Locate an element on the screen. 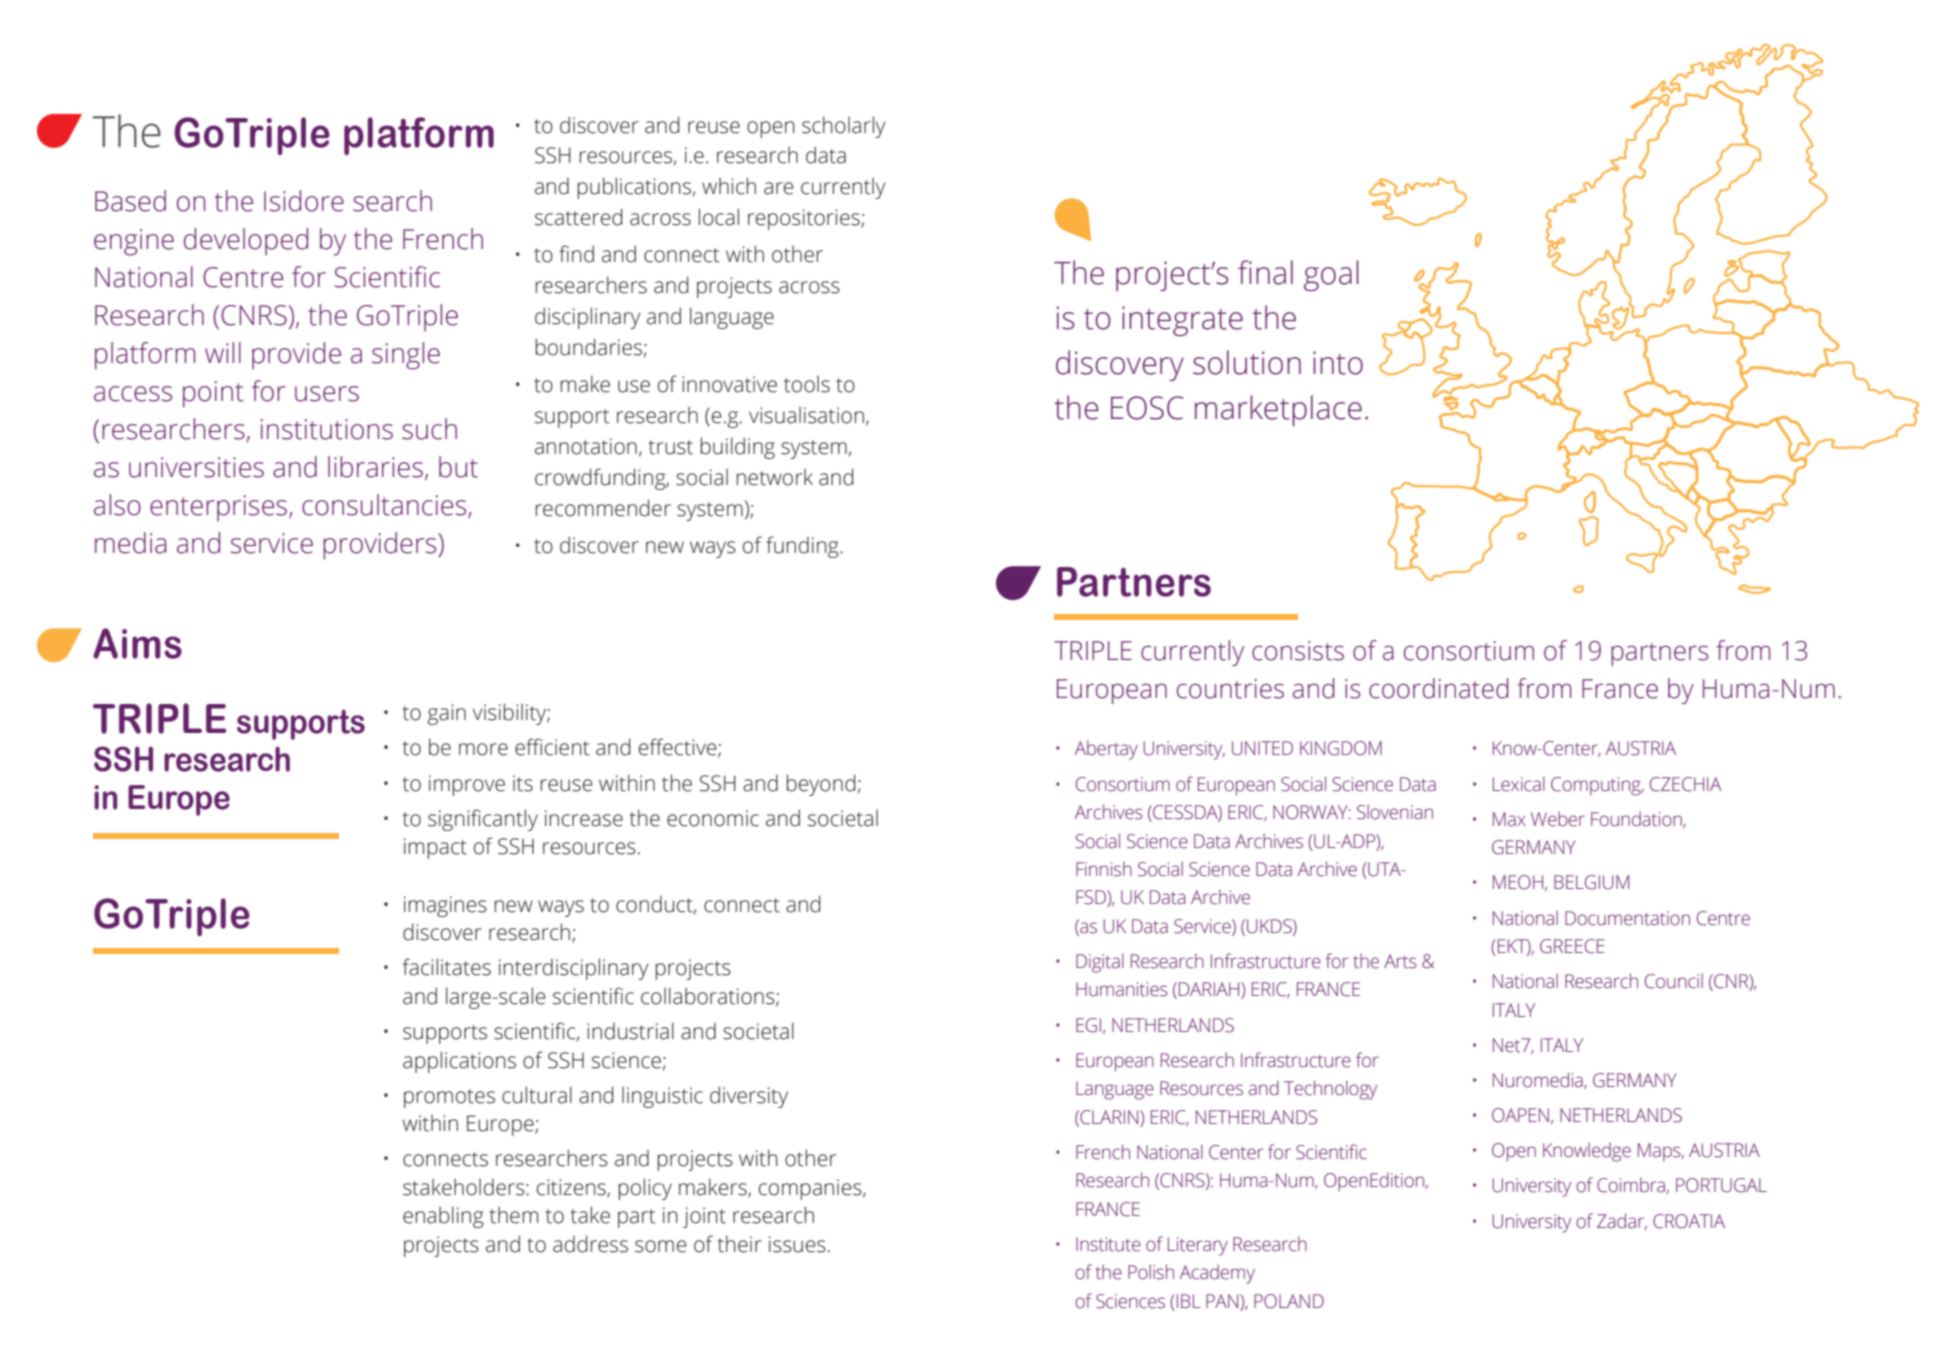  beyond is located at coordinates (821, 785).
